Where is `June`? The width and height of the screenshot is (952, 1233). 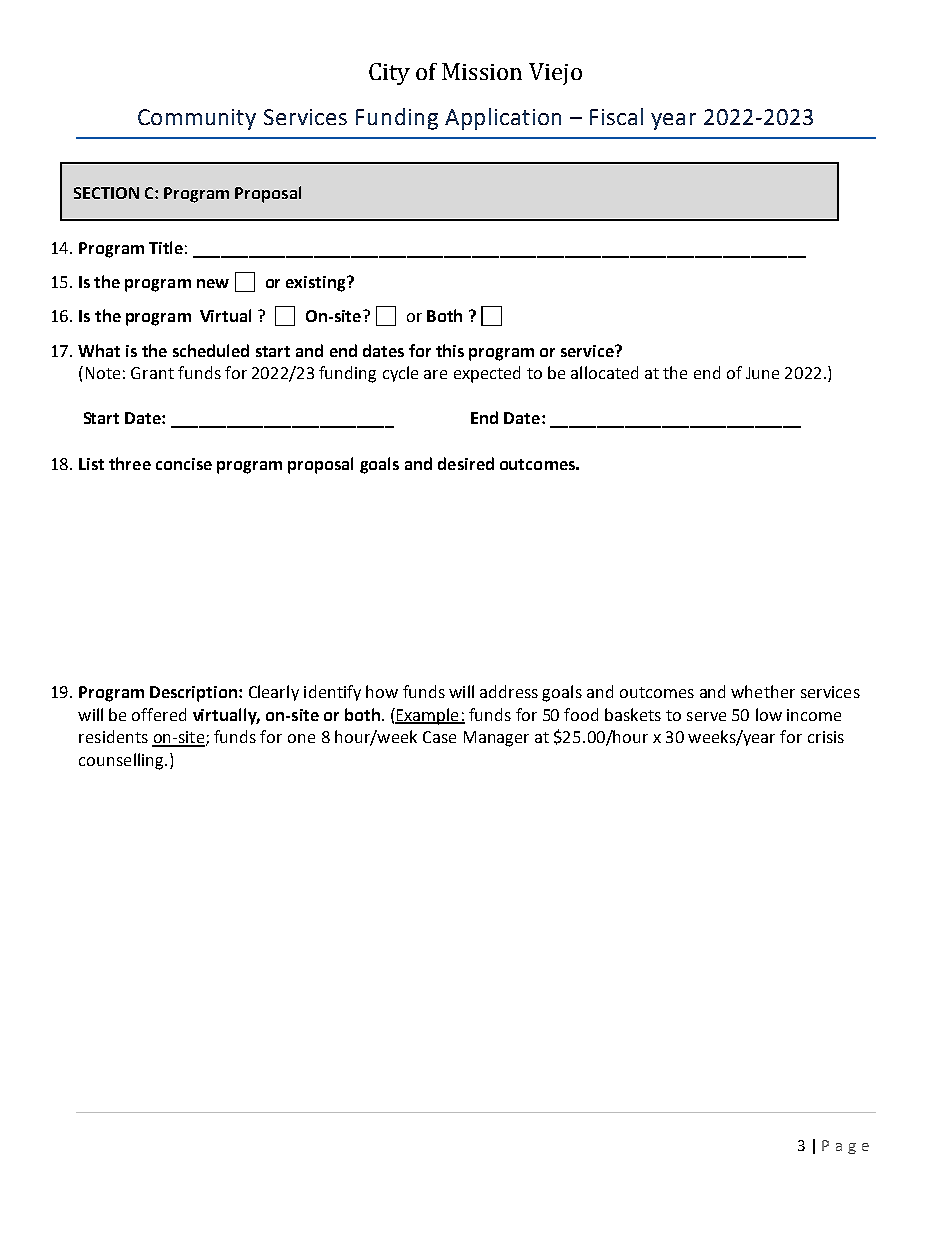
June is located at coordinates (762, 373).
